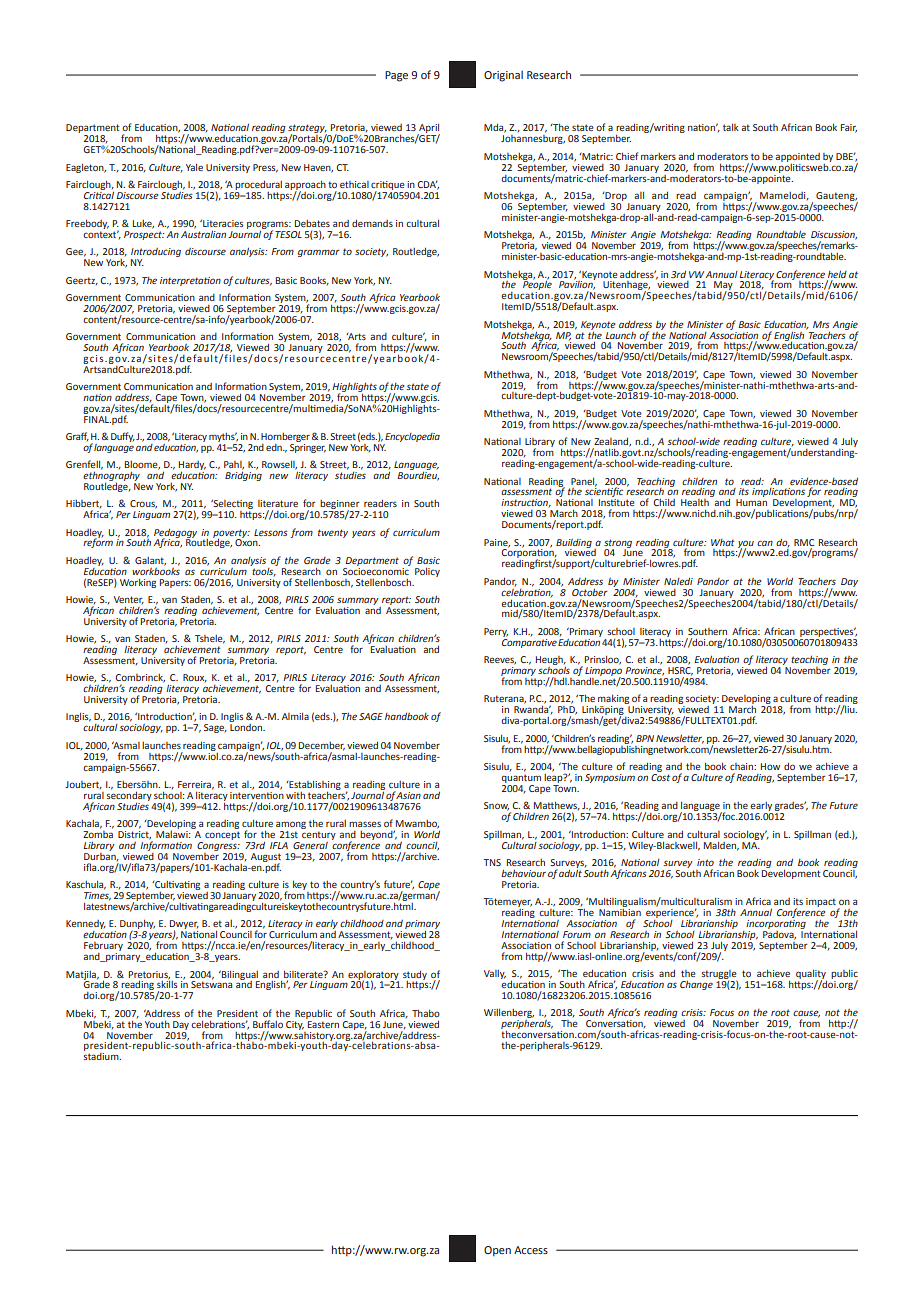 The width and height of the screenshot is (924, 1308). What do you see at coordinates (497, 1251) in the screenshot?
I see `Open` at bounding box center [497, 1251].
